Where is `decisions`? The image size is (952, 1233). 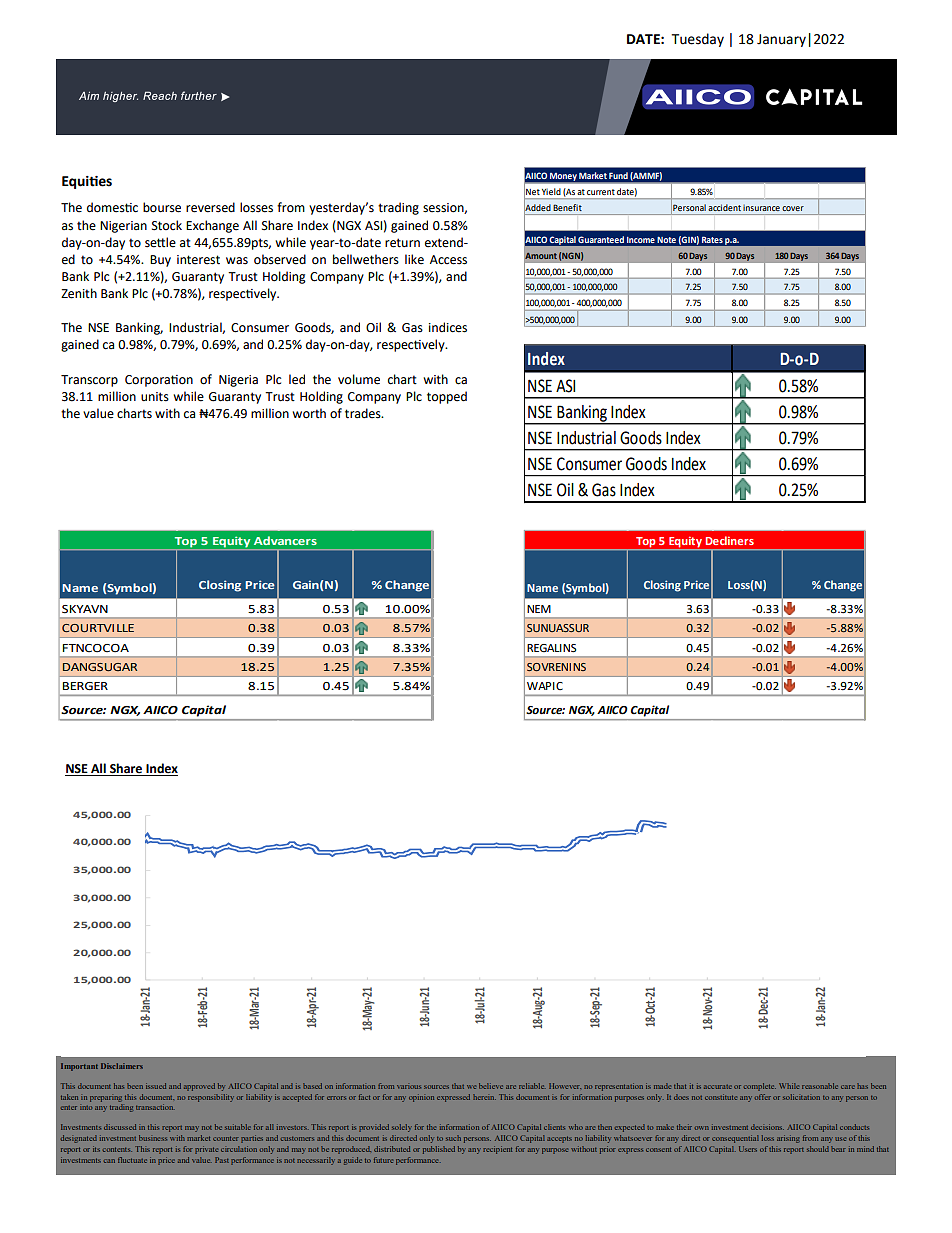 decisions is located at coordinates (767, 1127).
